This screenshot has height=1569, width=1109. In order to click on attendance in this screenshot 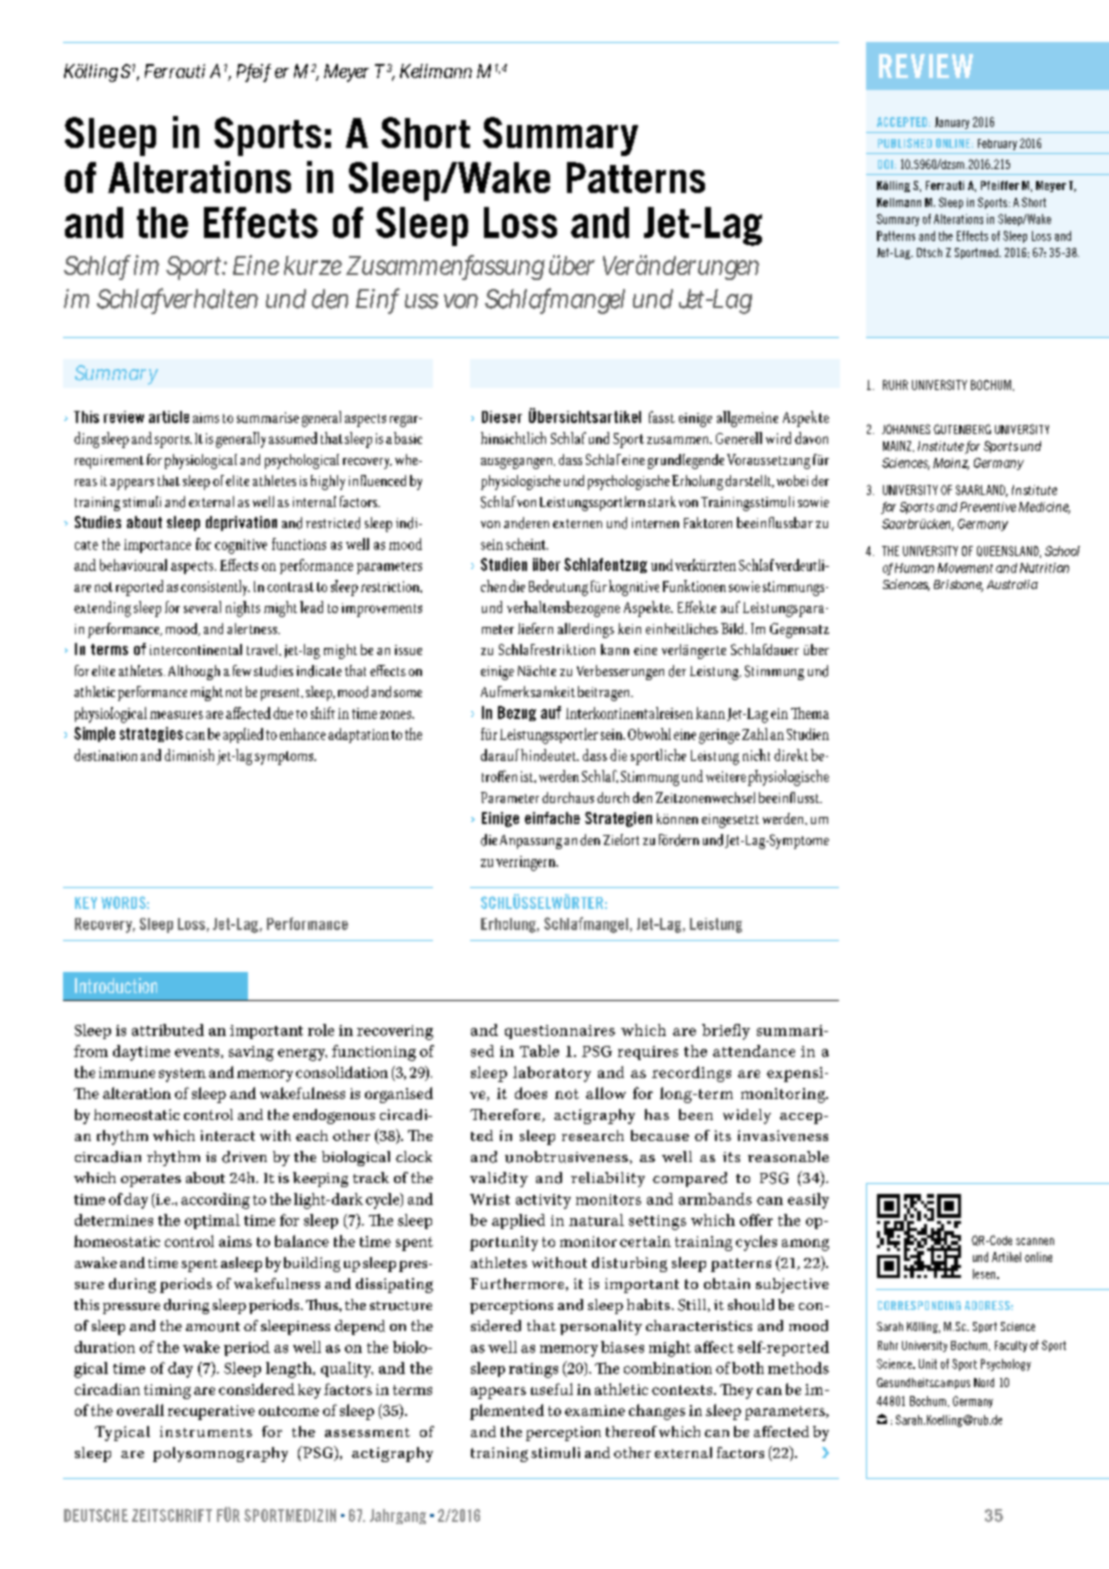, I will do `click(754, 1051)`.
